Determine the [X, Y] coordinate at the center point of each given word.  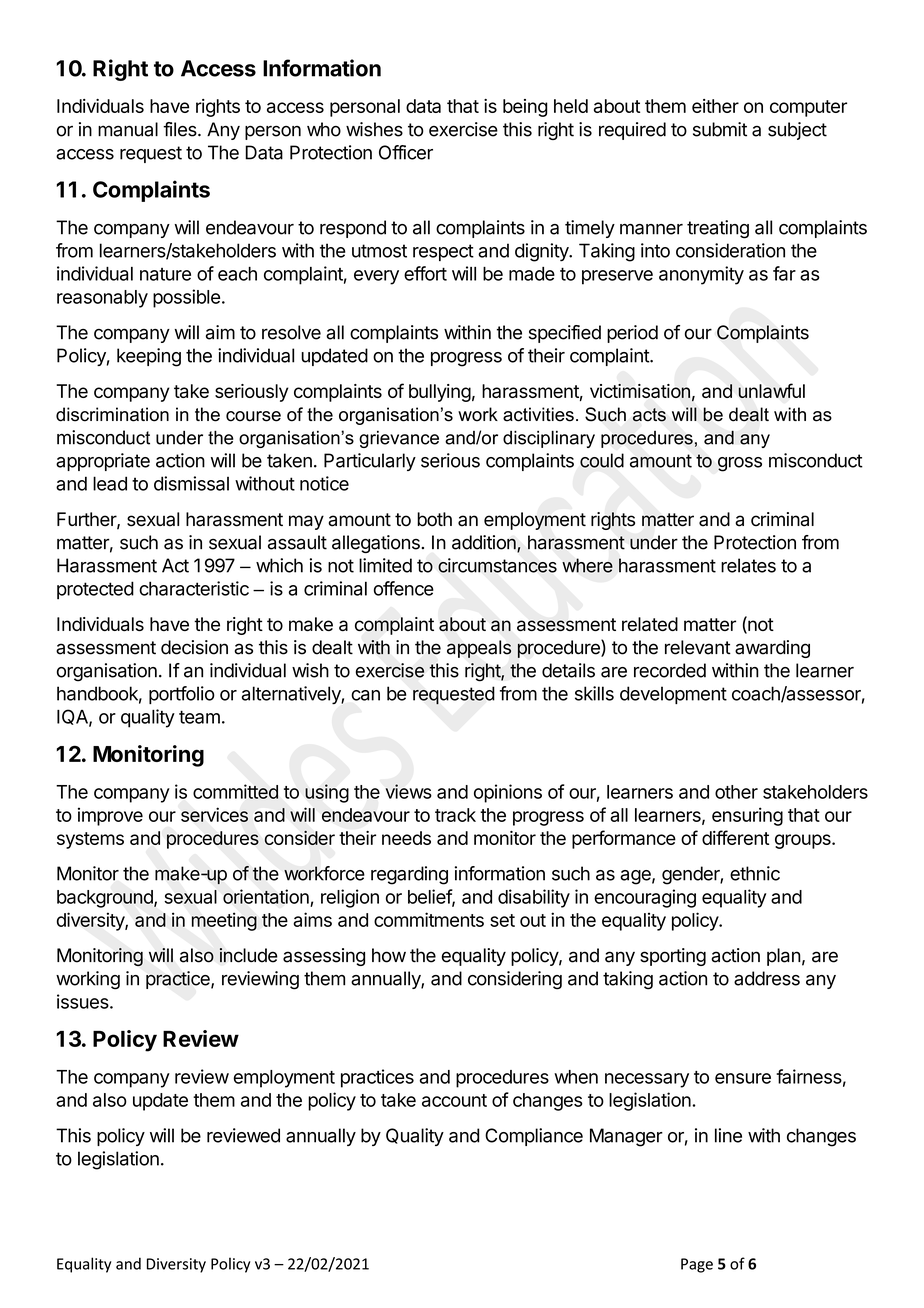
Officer [406, 152]
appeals [479, 649]
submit [720, 129]
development [673, 695]
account [454, 1100]
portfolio [182, 695]
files [181, 129]
